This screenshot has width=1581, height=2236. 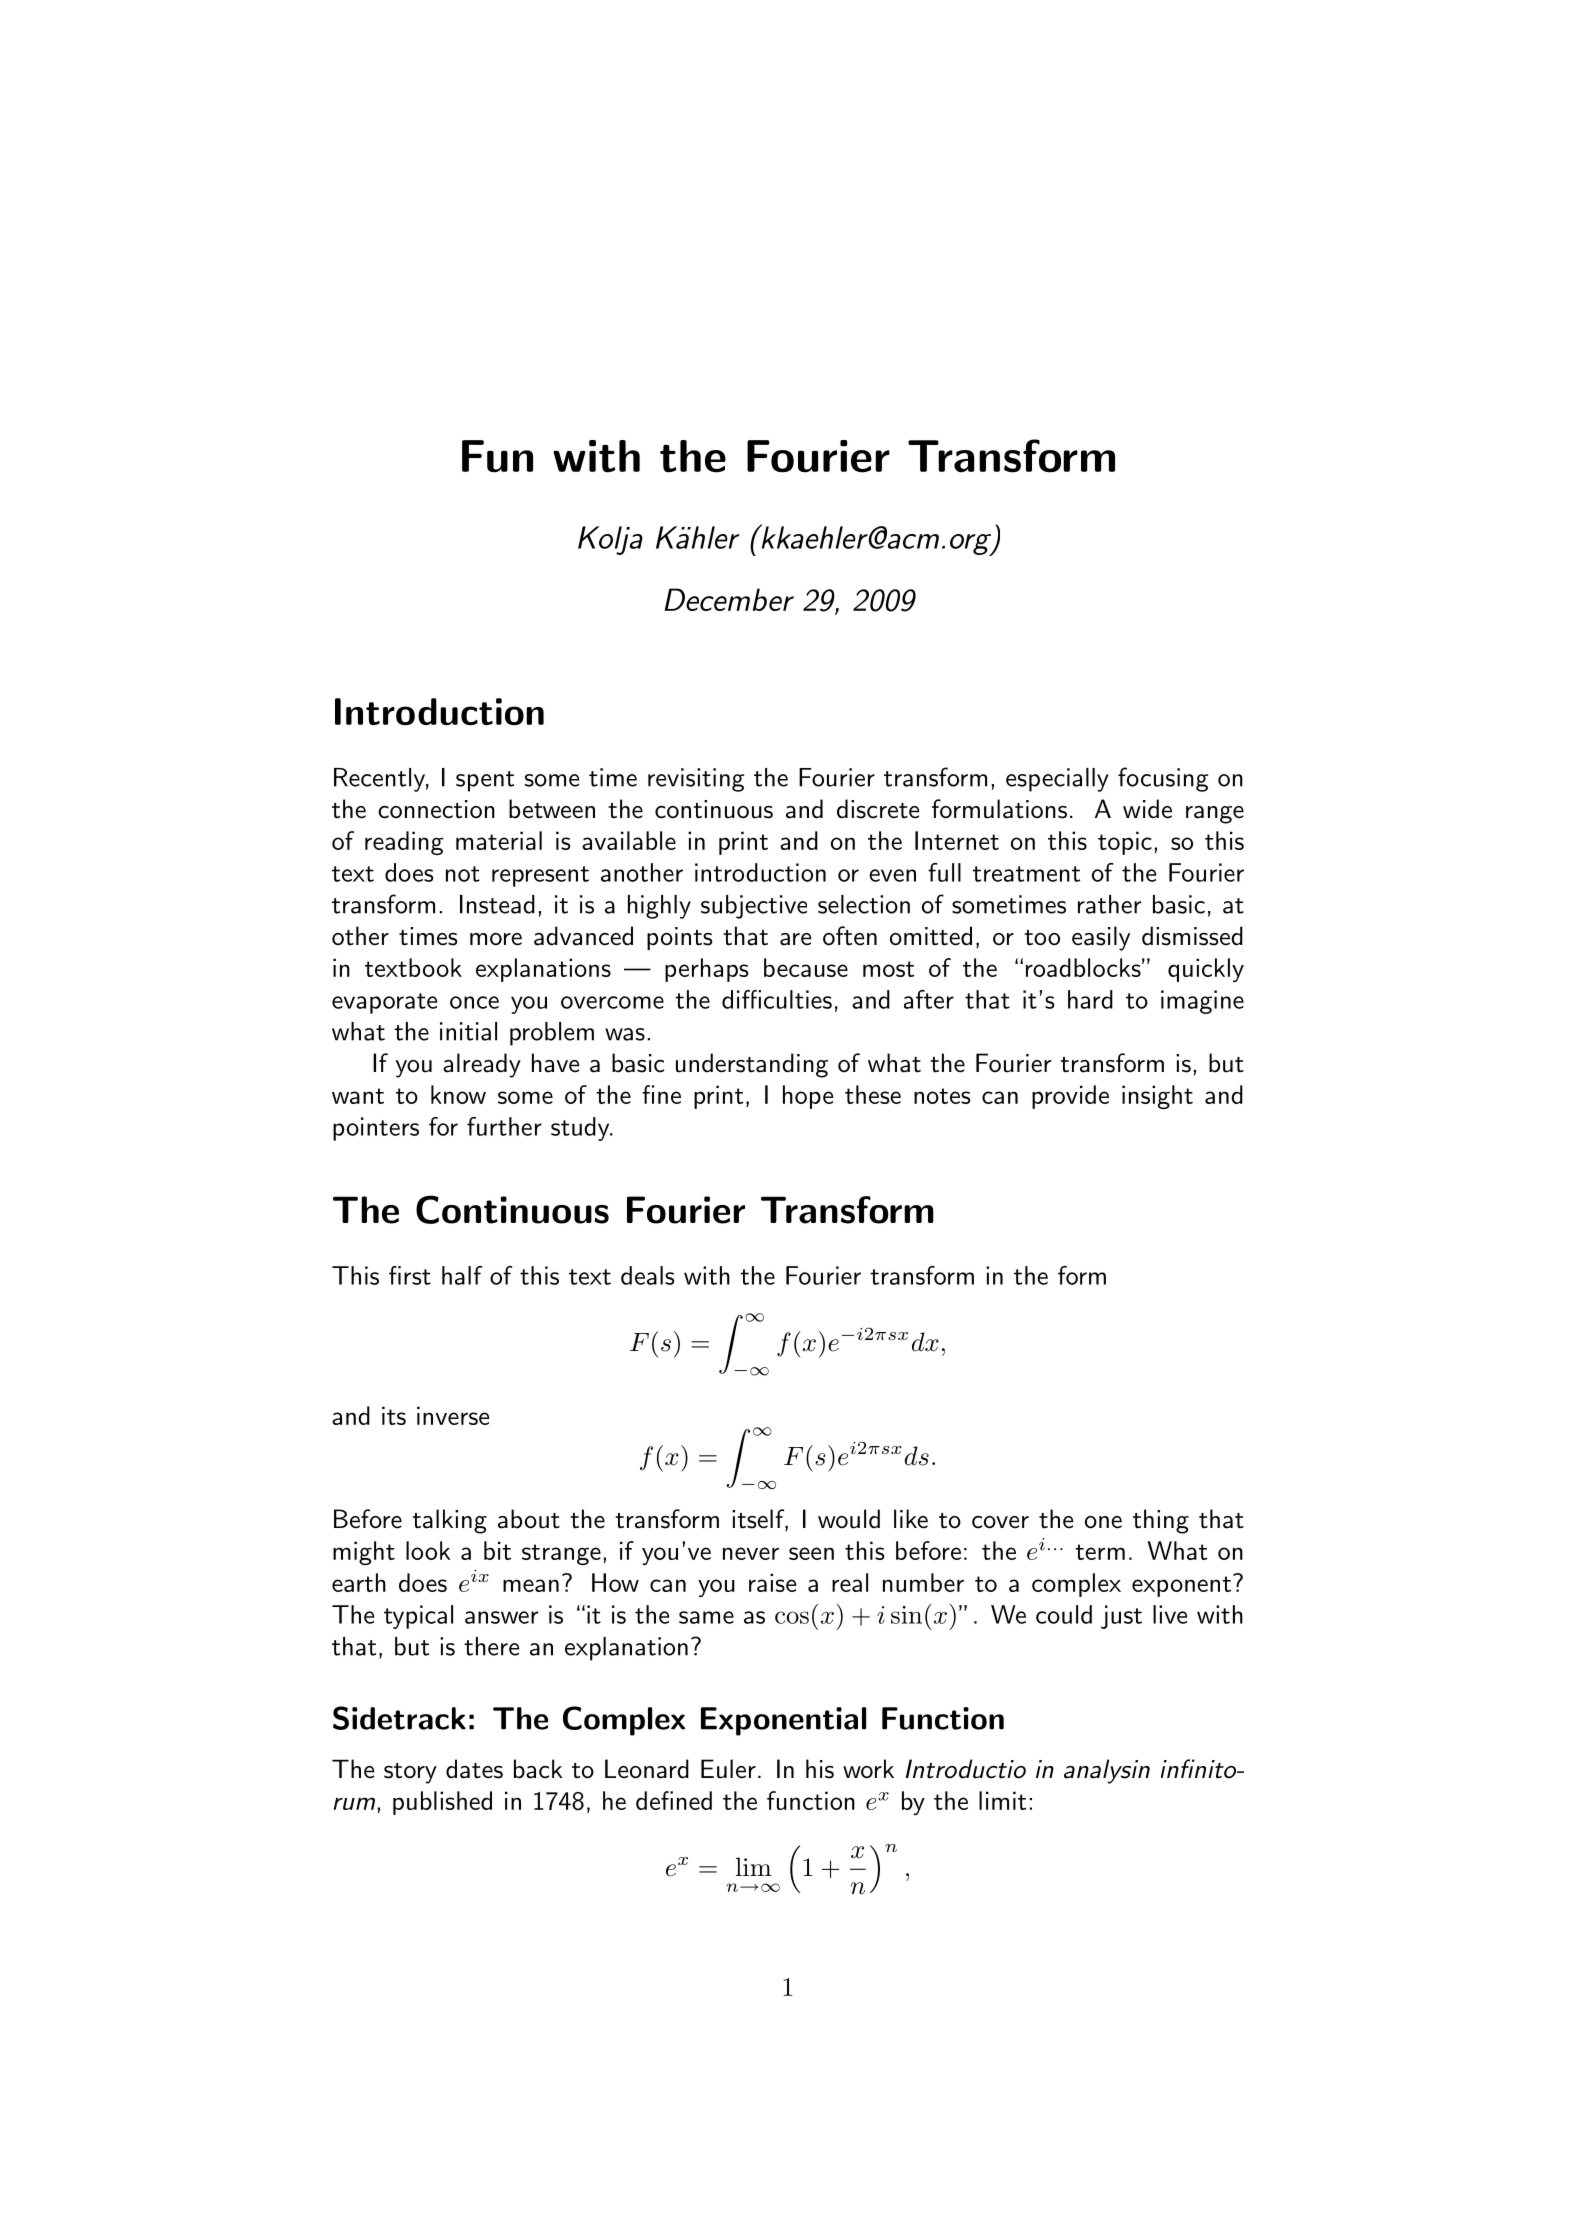 What do you see at coordinates (474, 1769) in the screenshot?
I see `dates` at bounding box center [474, 1769].
